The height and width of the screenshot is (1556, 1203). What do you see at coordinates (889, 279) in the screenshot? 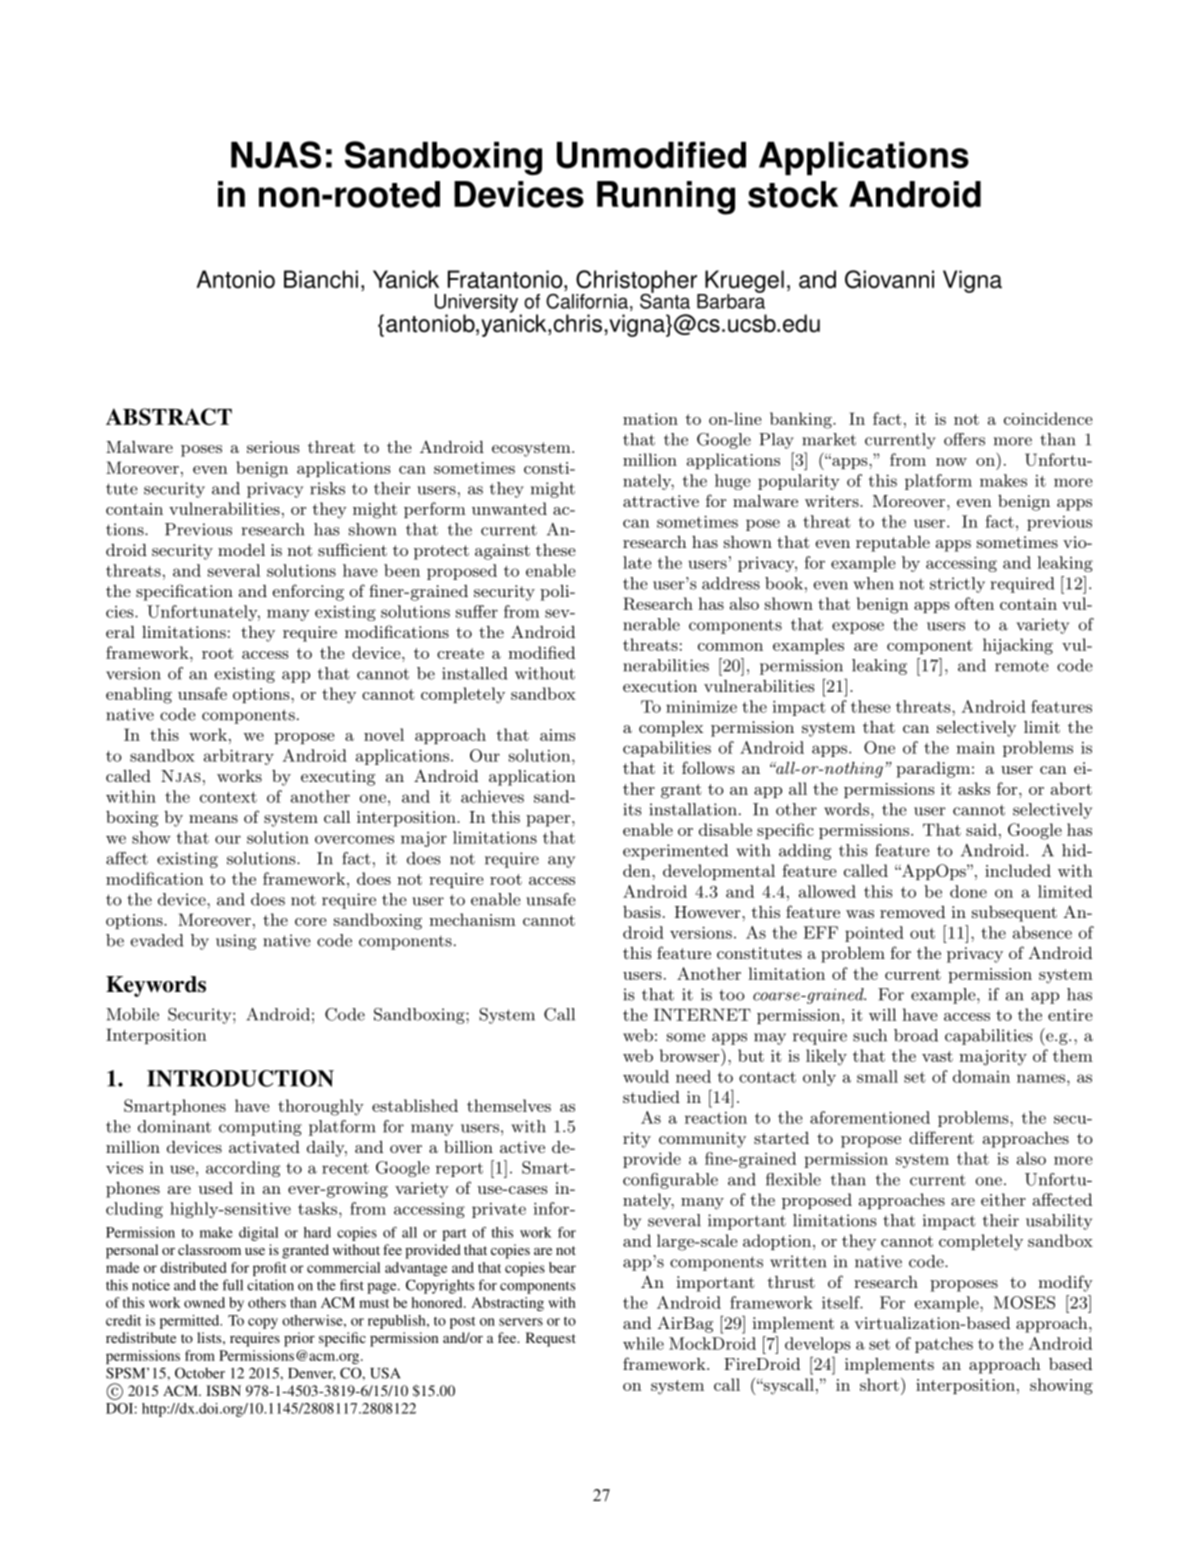
I see `Giovanni` at bounding box center [889, 279].
